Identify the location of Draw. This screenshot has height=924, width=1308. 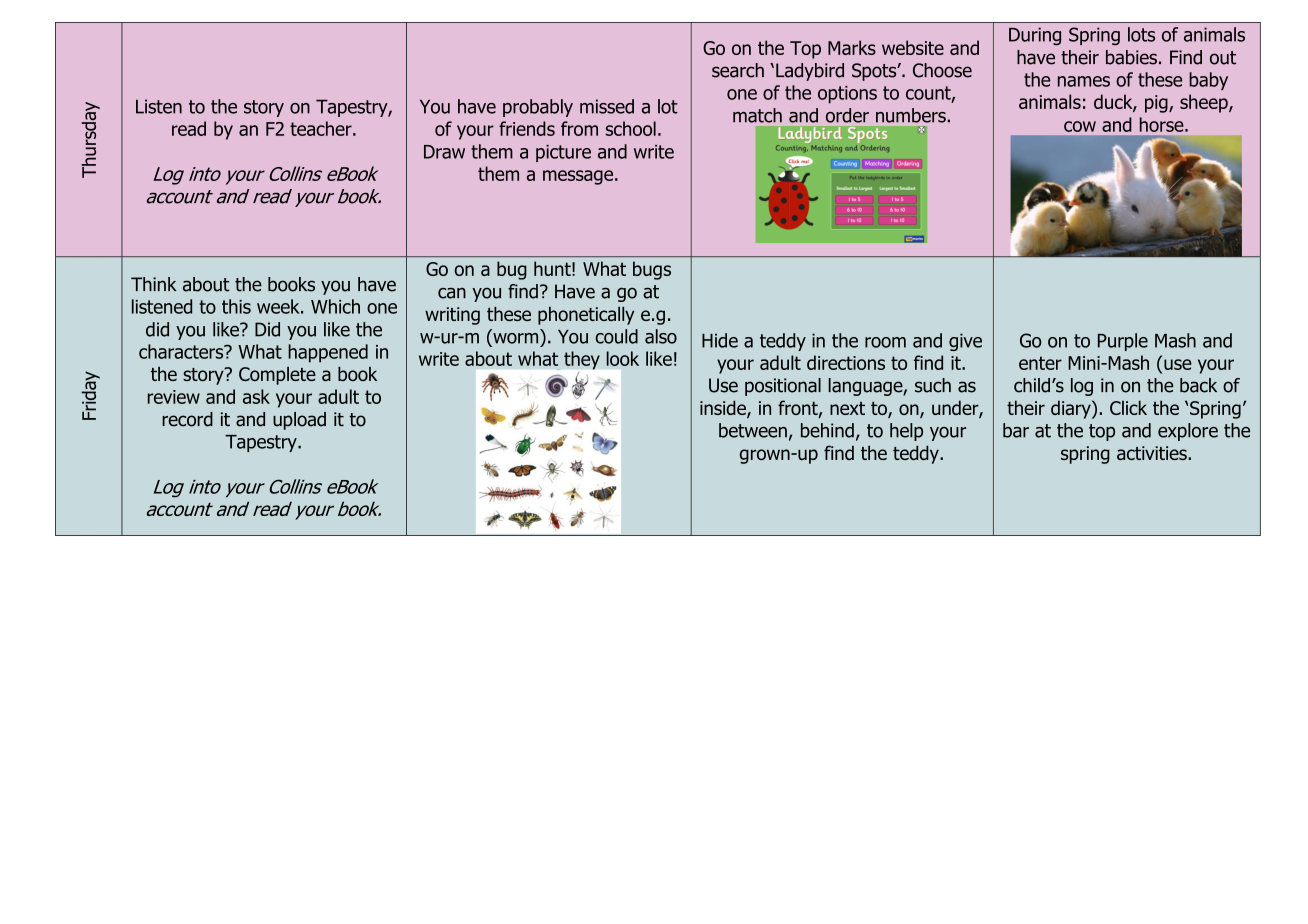
(444, 152).
